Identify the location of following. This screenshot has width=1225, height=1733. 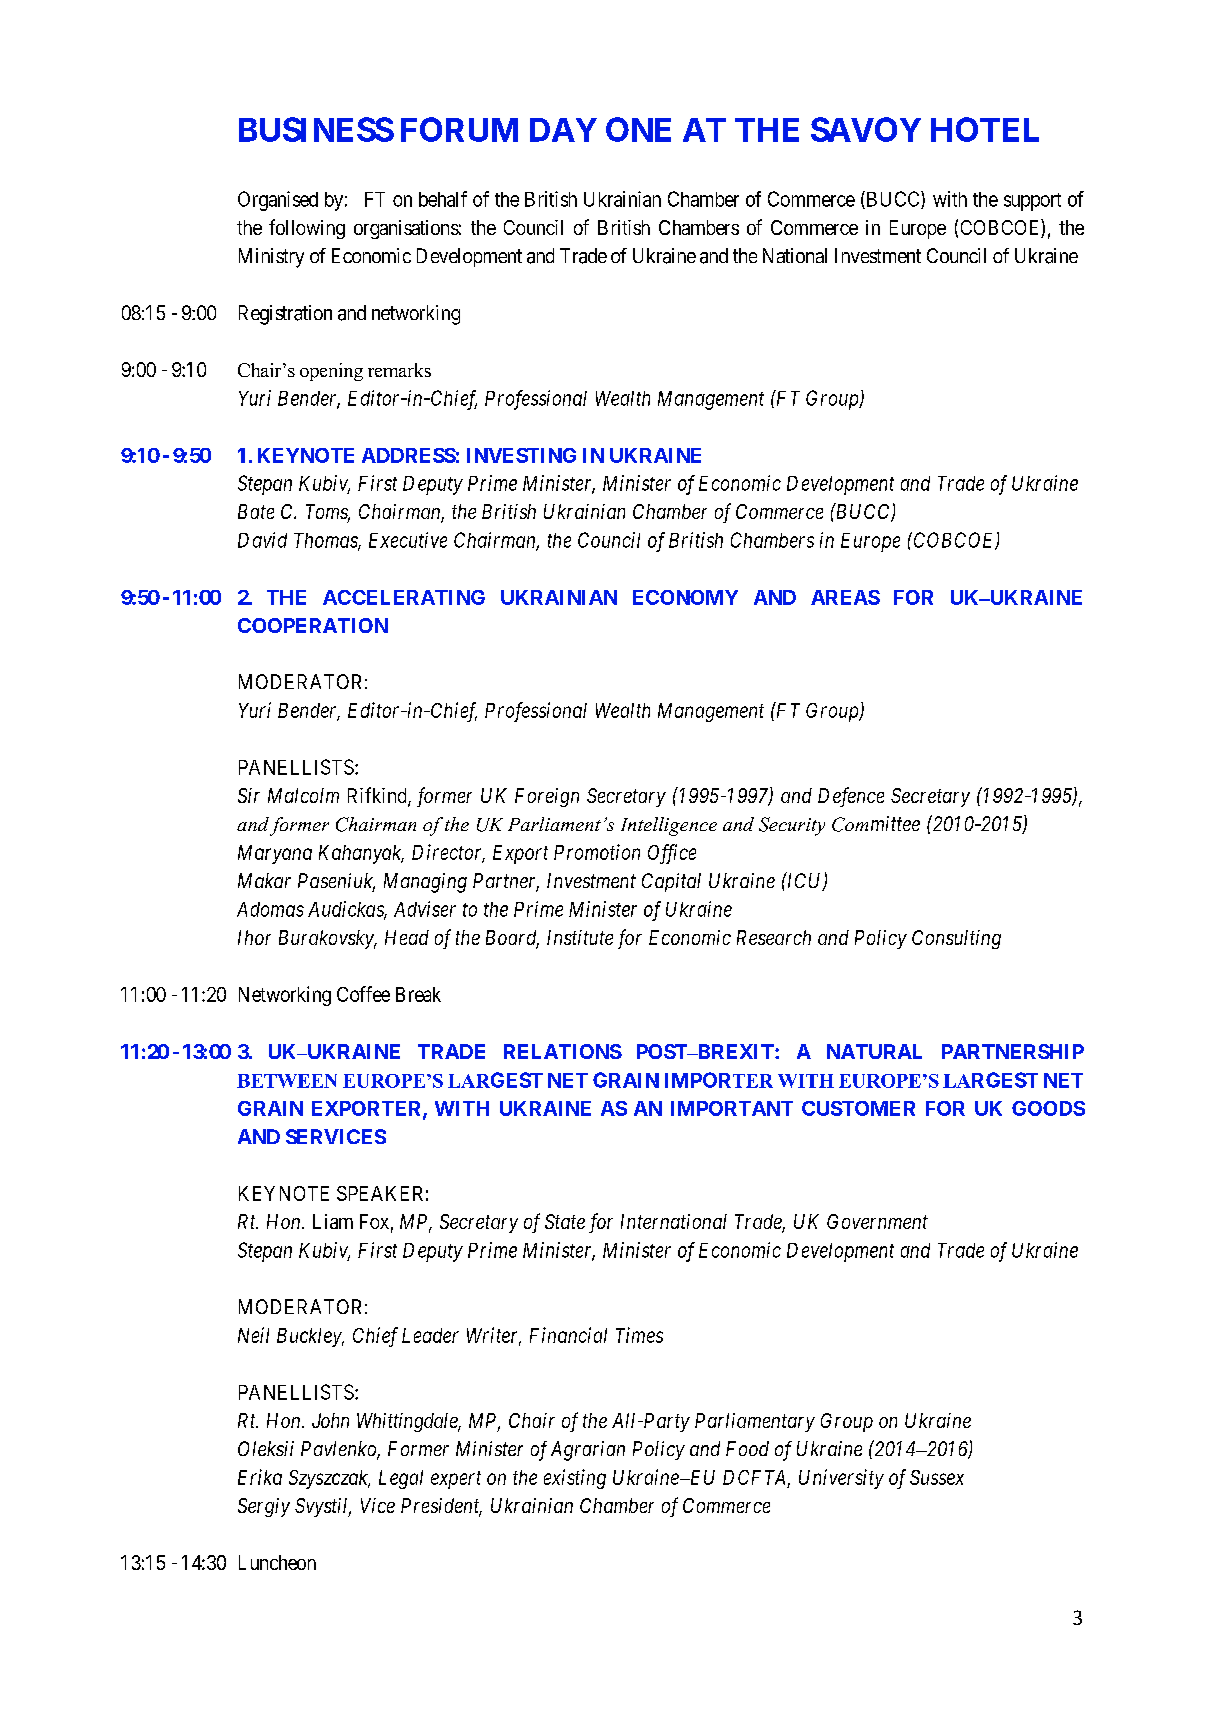
(307, 229).
